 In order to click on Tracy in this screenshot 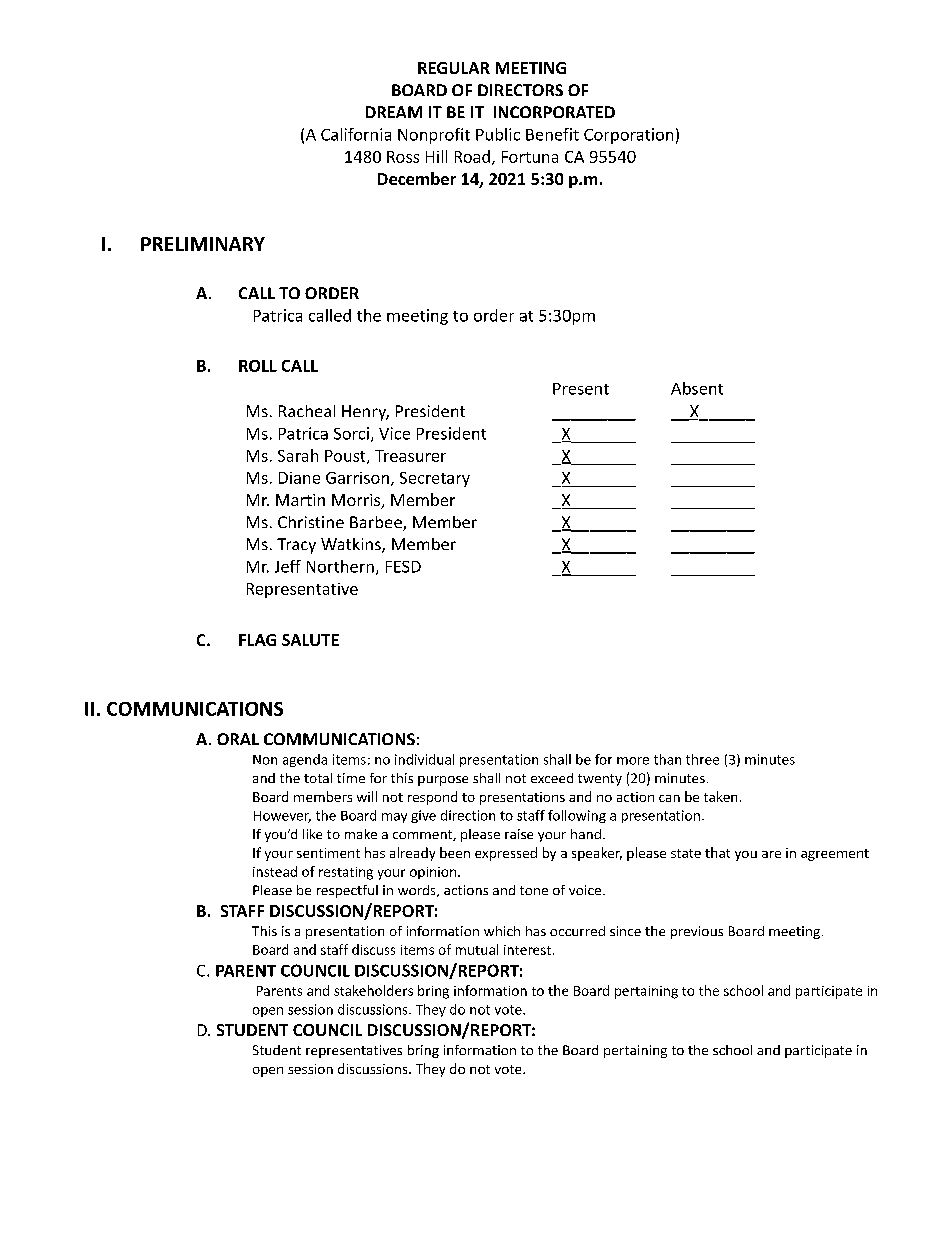, I will do `click(296, 546)`.
